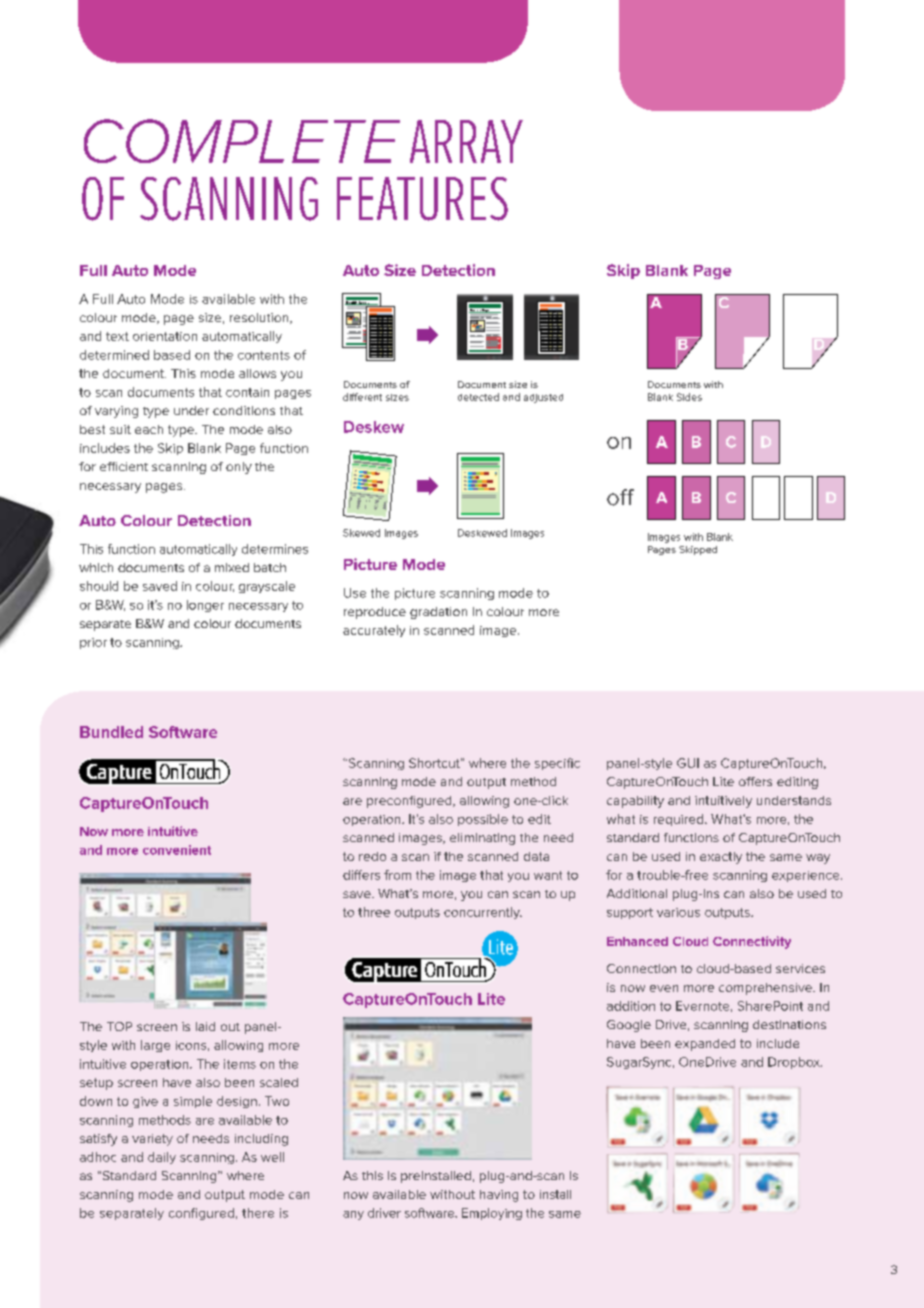 The height and width of the document is (1308, 924). Describe the element at coordinates (438, 613) in the document. I see `gradation` at that location.
